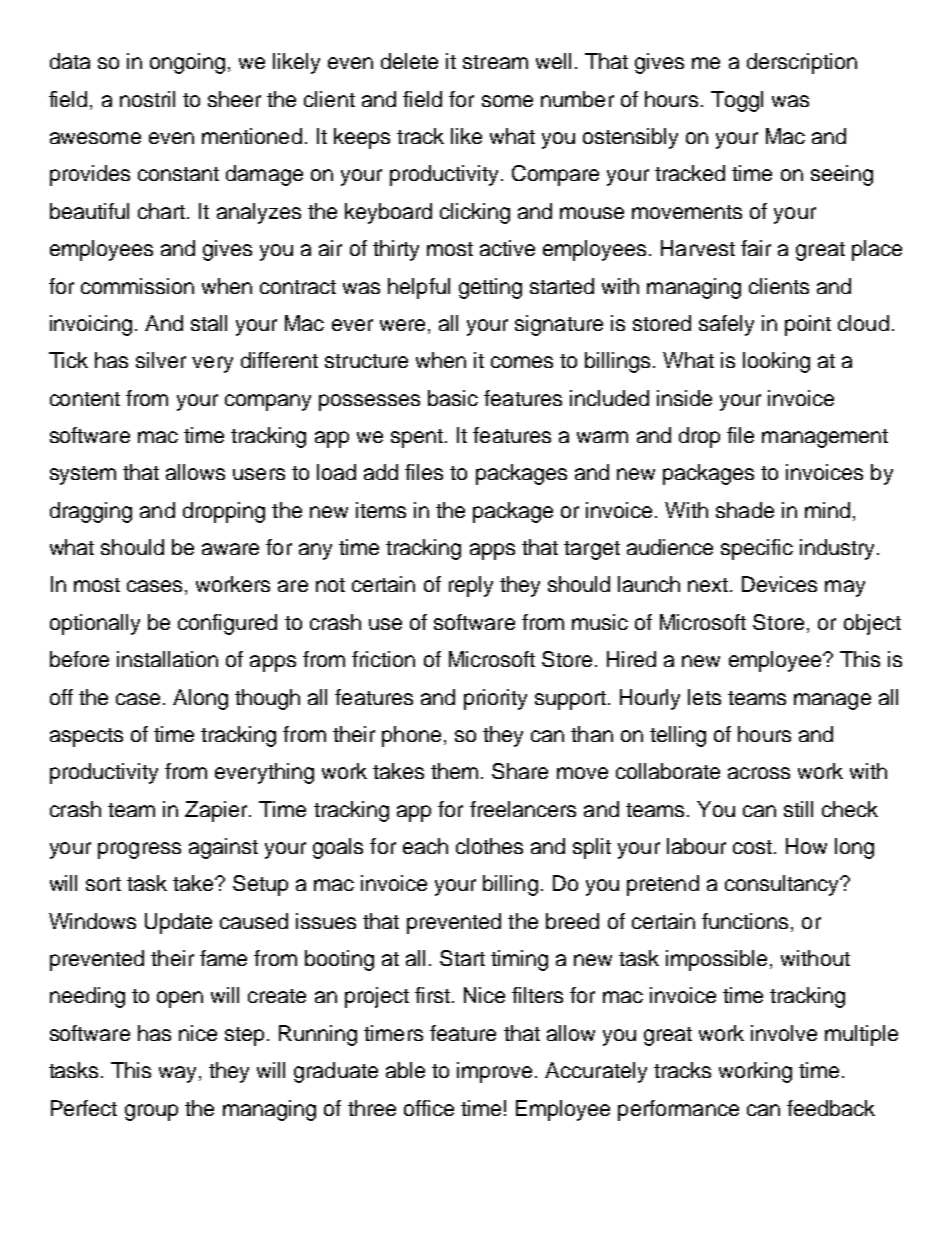  Describe the element at coordinates (147, 99) in the screenshot. I see `nostril` at that location.
